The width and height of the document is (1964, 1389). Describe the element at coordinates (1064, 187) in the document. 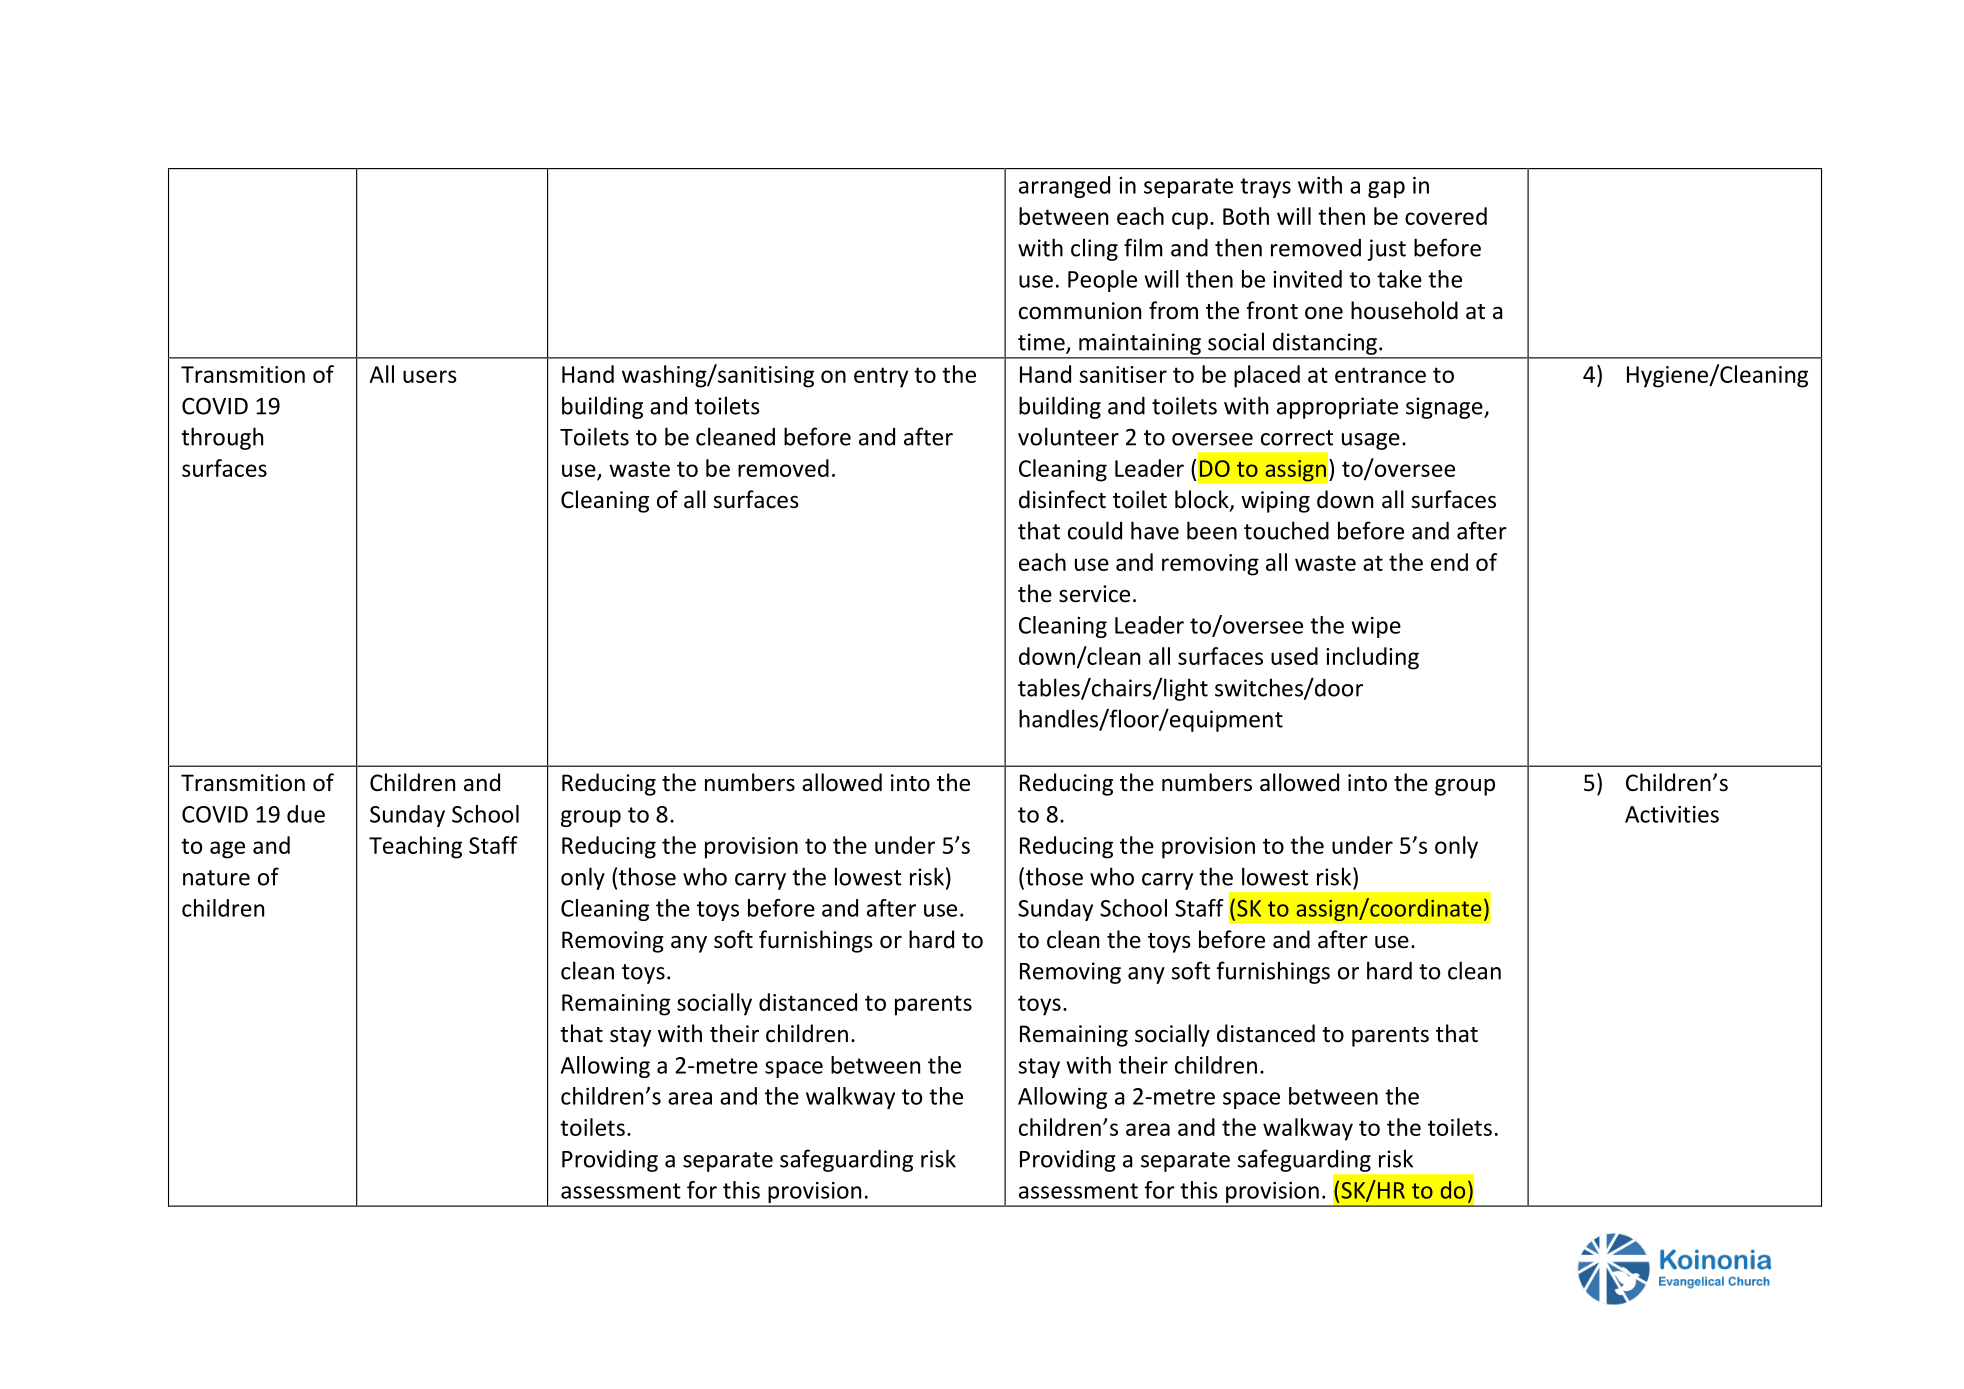

I see `arranged` at that location.
